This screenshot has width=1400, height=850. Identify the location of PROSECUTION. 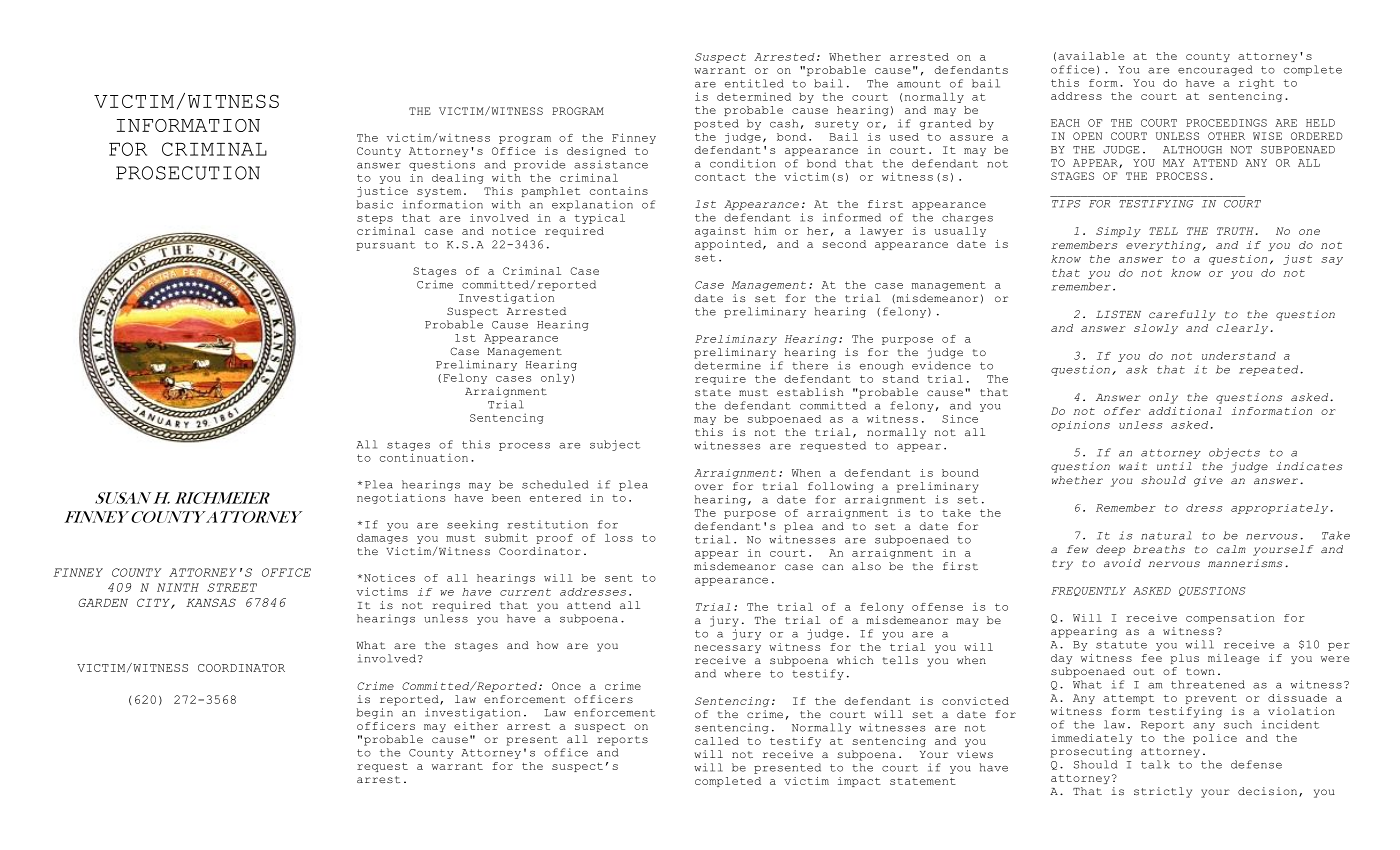
(188, 173).
